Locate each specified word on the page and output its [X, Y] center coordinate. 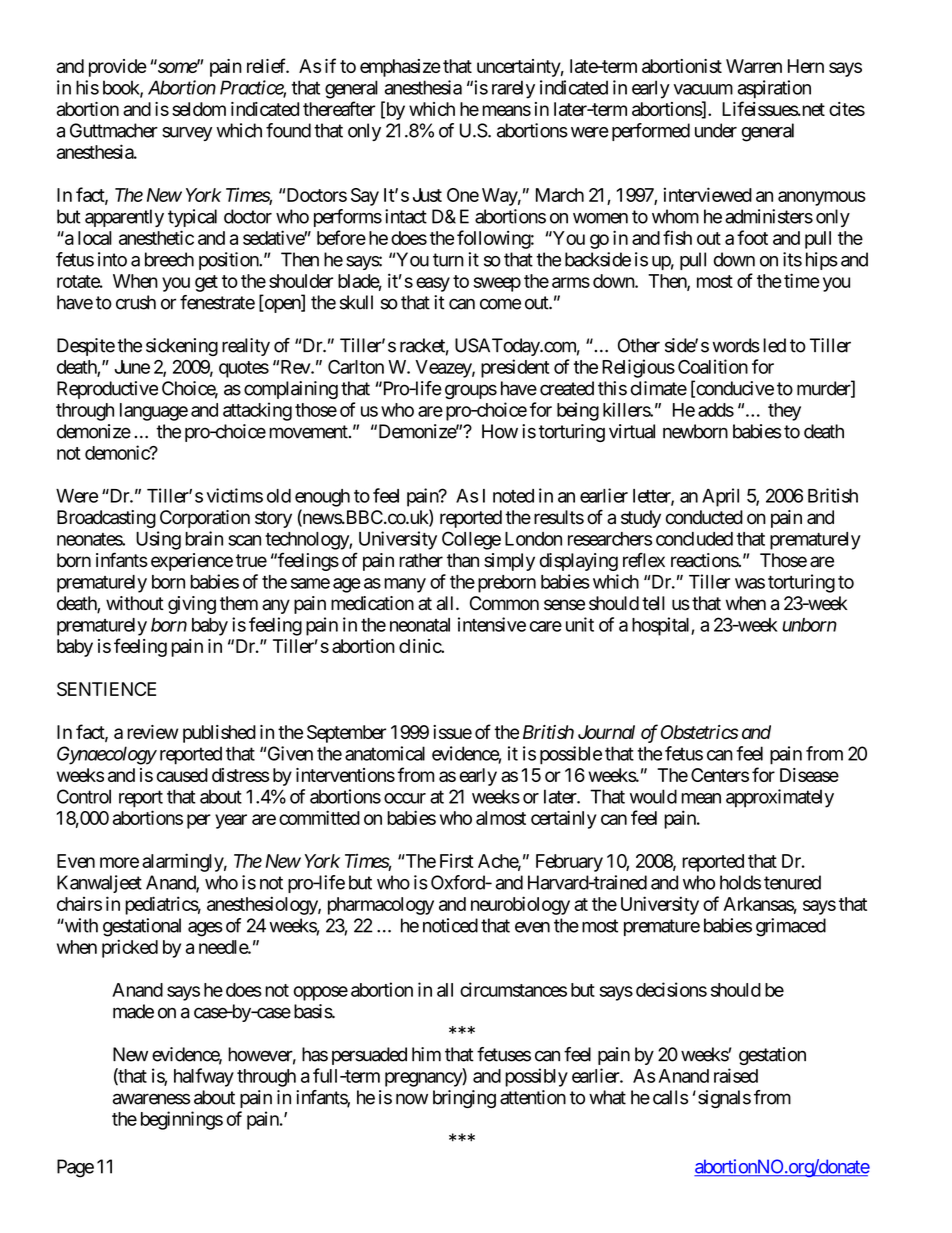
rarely [513, 89]
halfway [204, 1077]
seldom [199, 109]
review [152, 732]
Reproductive [107, 390]
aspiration [774, 89]
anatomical [385, 753]
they [784, 412]
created [567, 388]
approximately [780, 798]
